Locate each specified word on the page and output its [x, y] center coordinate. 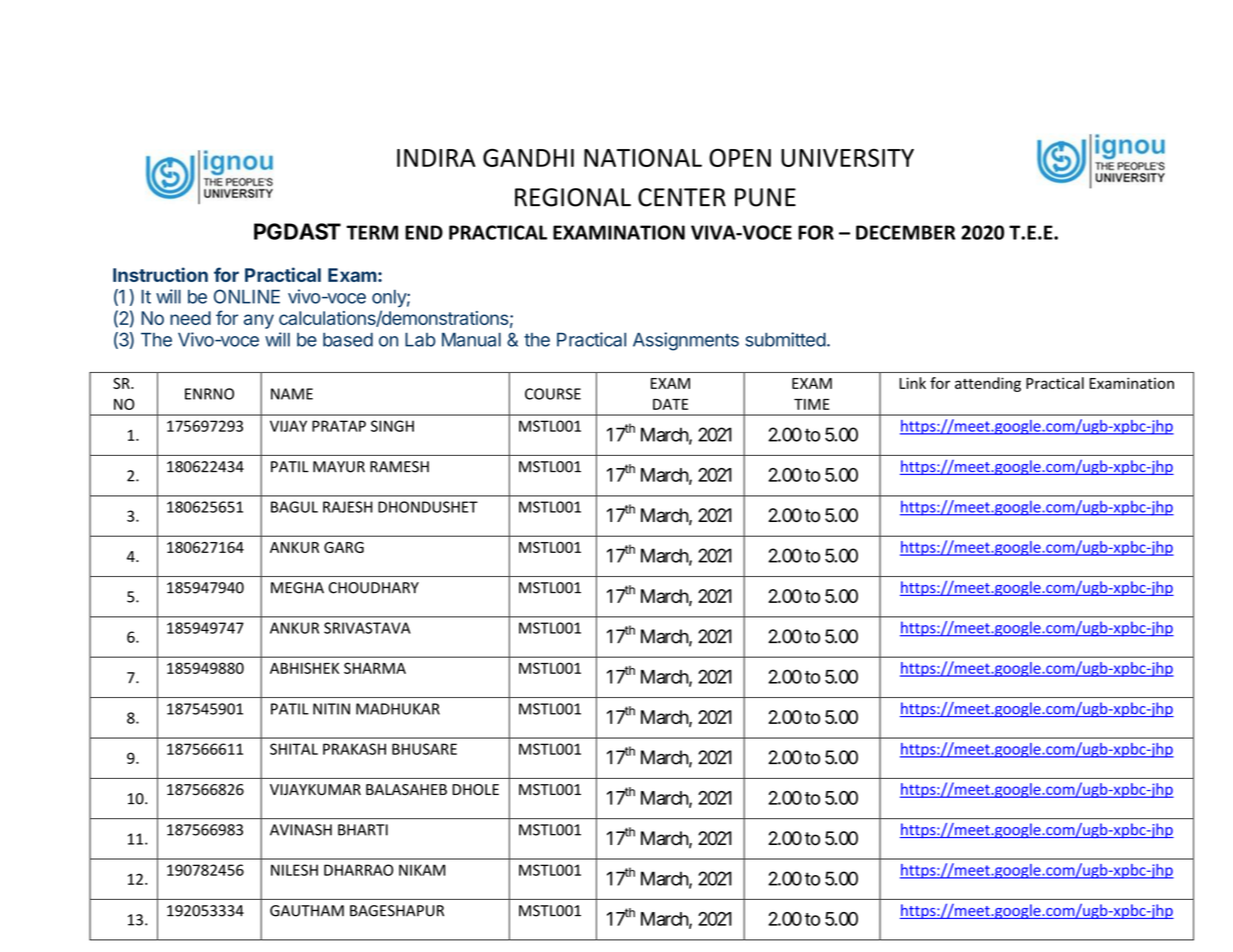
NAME [292, 394]
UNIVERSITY [847, 157]
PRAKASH [354, 749]
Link [912, 383]
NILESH [294, 870]
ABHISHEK [304, 668]
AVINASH [301, 830]
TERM [372, 232]
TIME [811, 404]
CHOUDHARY [373, 588]
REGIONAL [573, 197]
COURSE [553, 394]
